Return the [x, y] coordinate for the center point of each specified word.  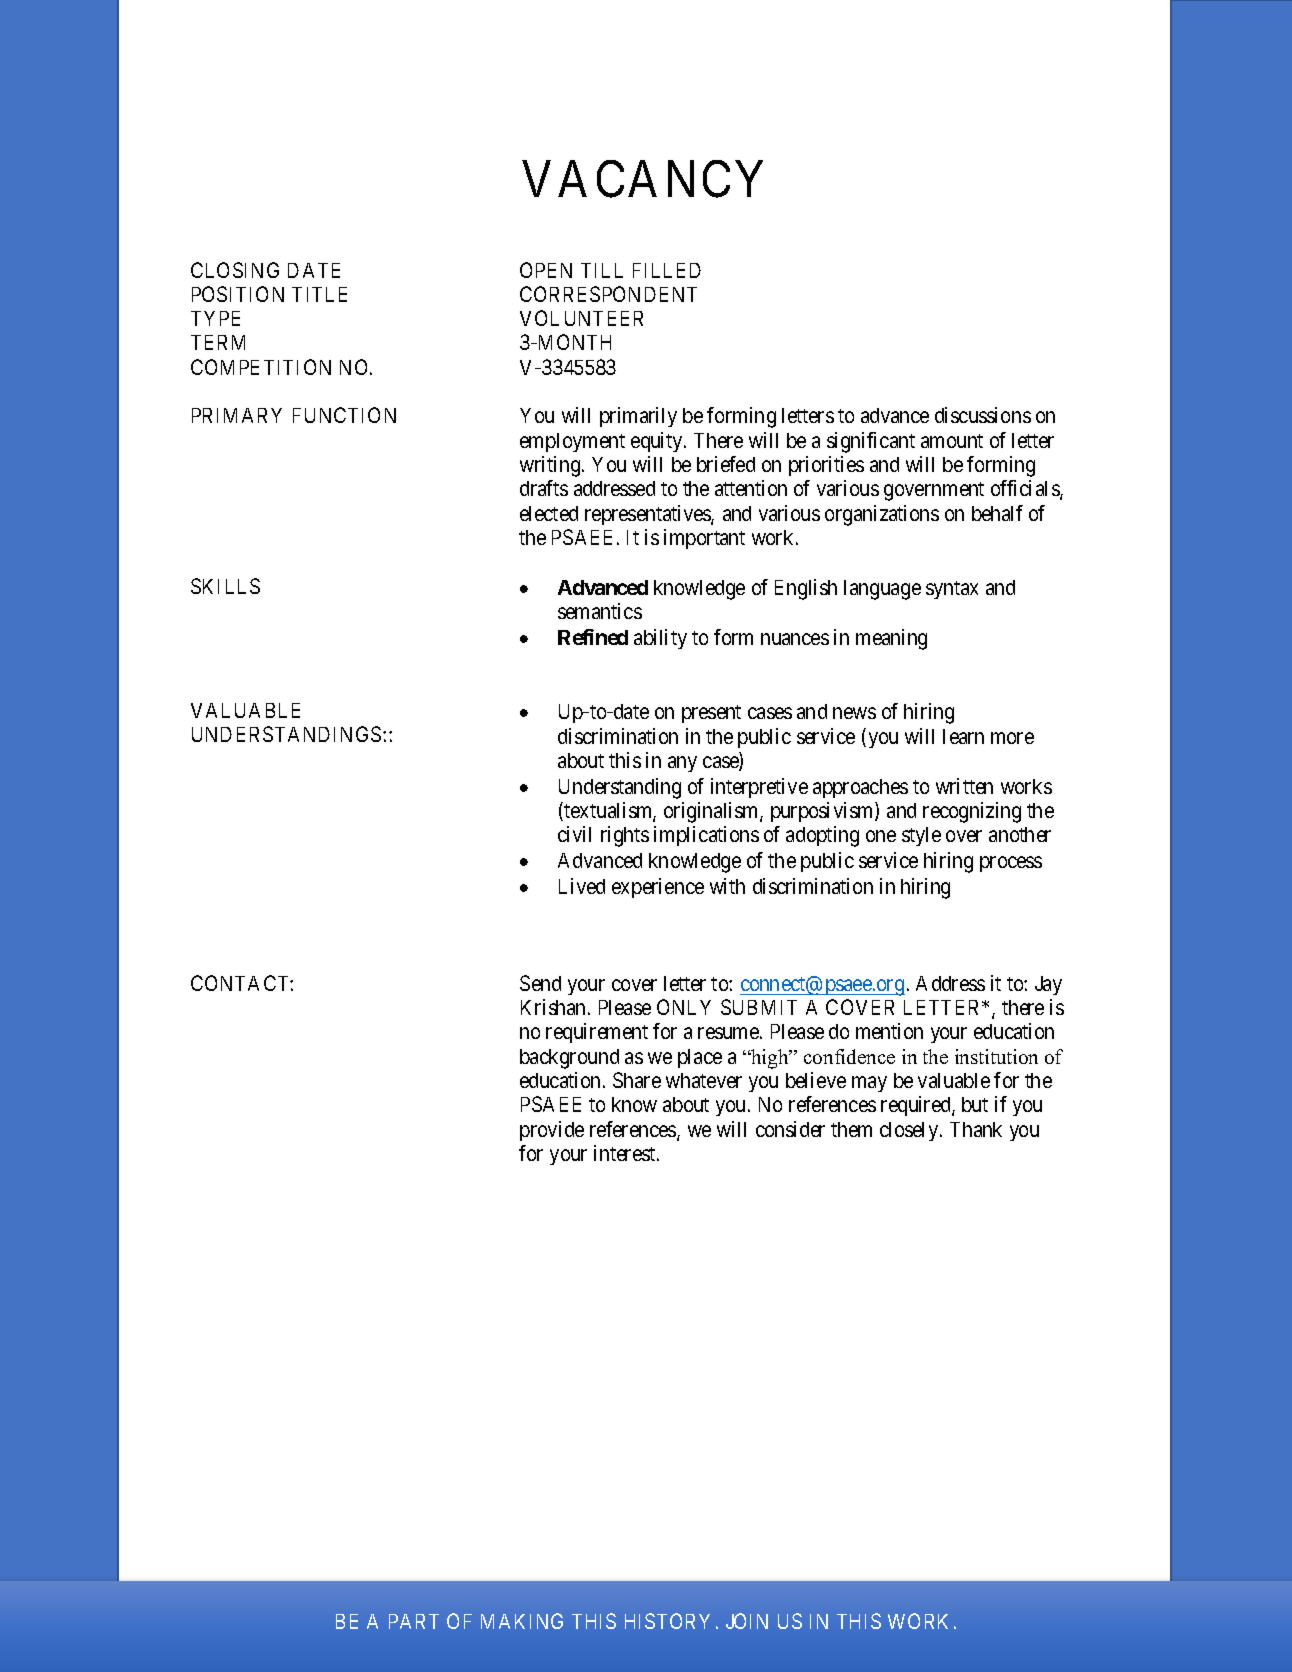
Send [540, 983]
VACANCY [643, 179]
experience [658, 888]
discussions [983, 415]
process [1011, 864]
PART [414, 1621]
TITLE [319, 294]
